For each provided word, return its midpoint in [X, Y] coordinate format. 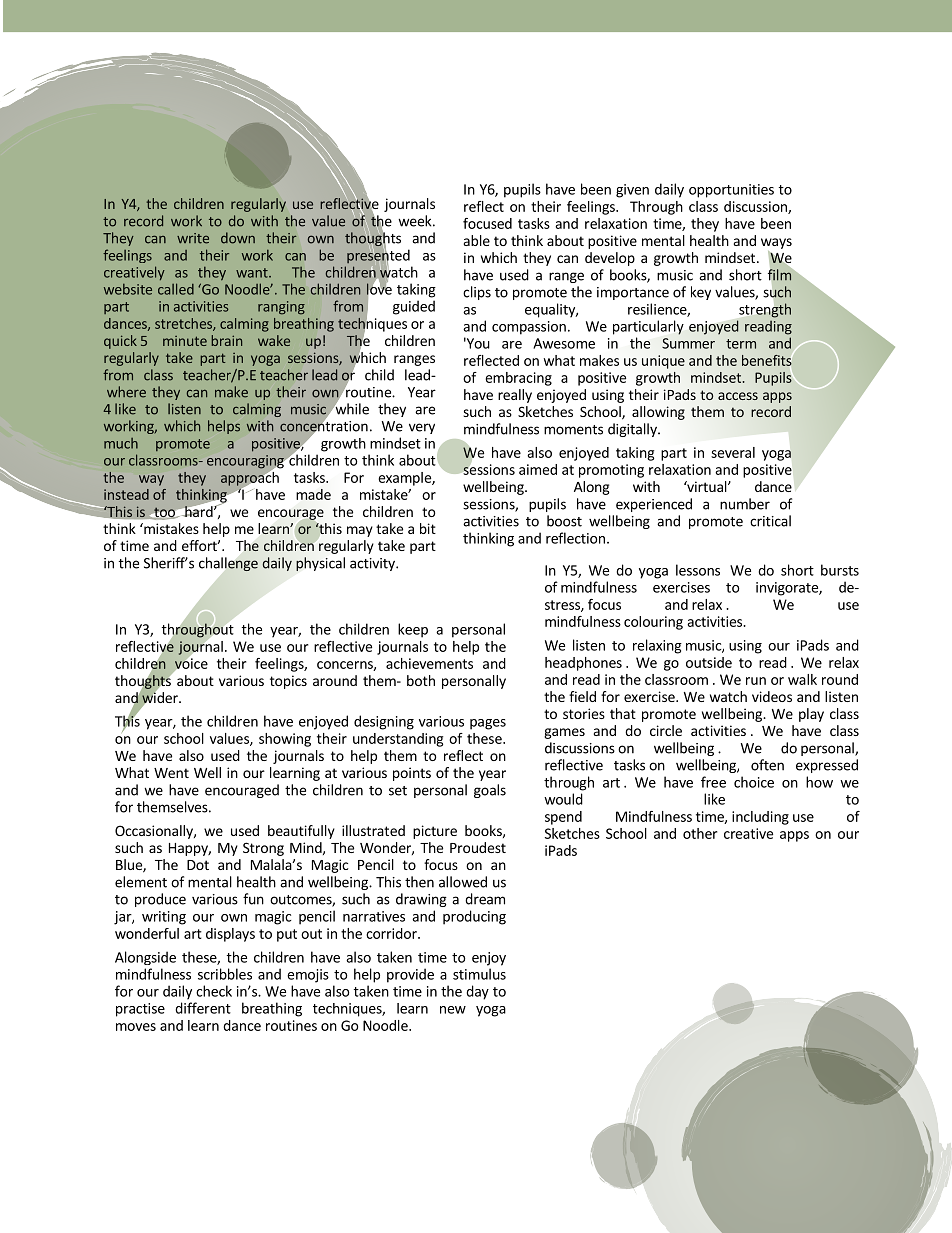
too [164, 512]
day [477, 992]
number [745, 504]
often [767, 765]
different [203, 1008]
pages [488, 724]
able [477, 240]
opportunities [731, 191]
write [193, 238]
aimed [538, 469]
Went [171, 773]
